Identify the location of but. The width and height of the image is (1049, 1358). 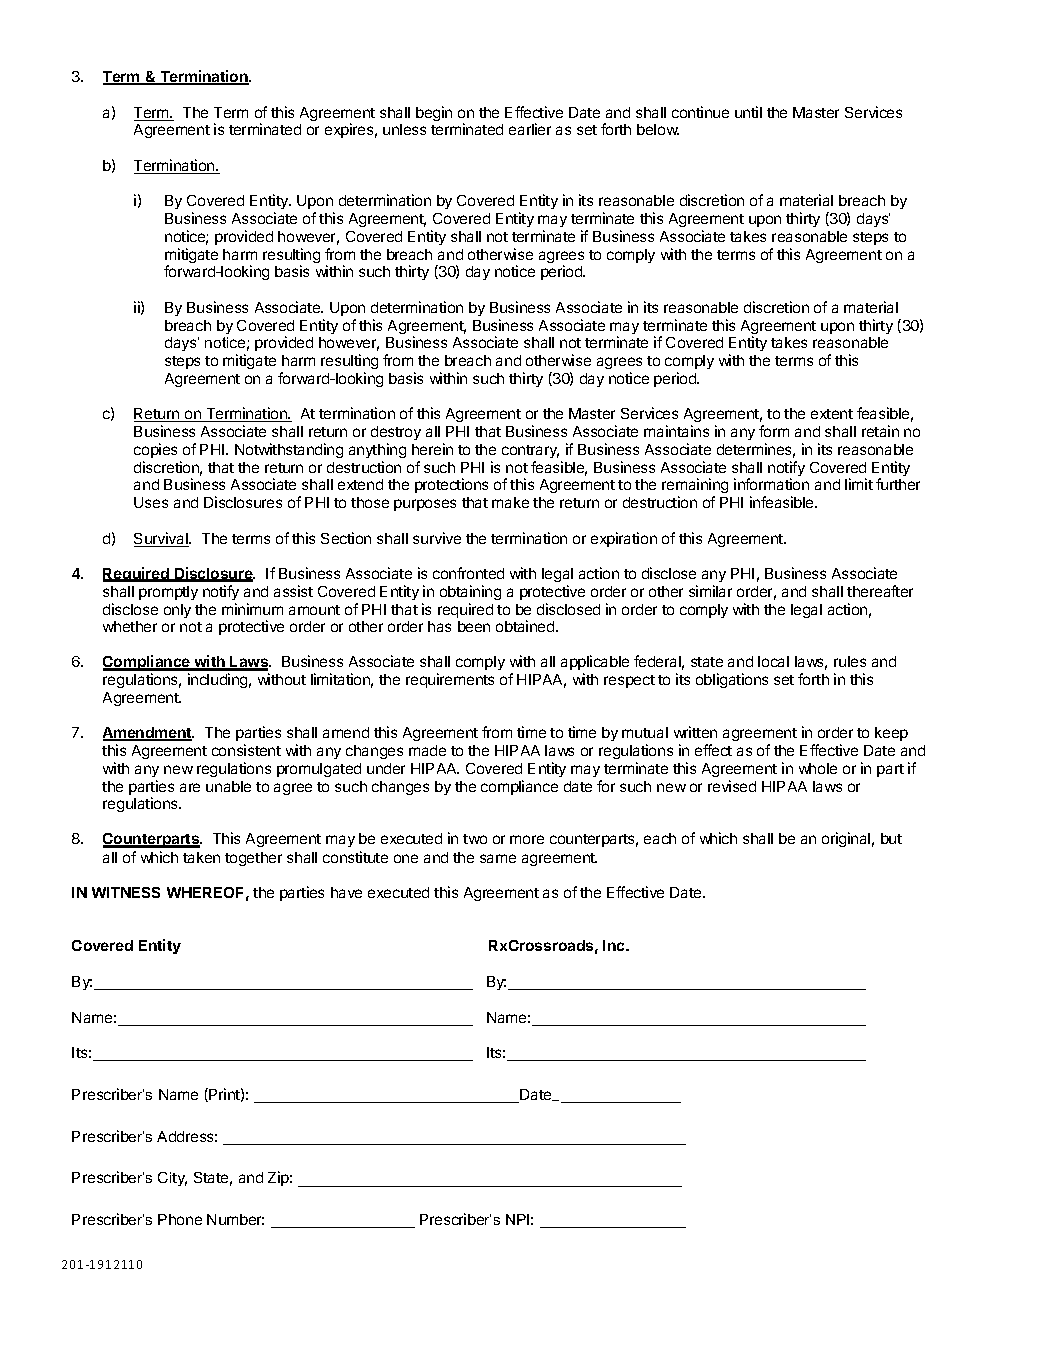
(891, 838).
